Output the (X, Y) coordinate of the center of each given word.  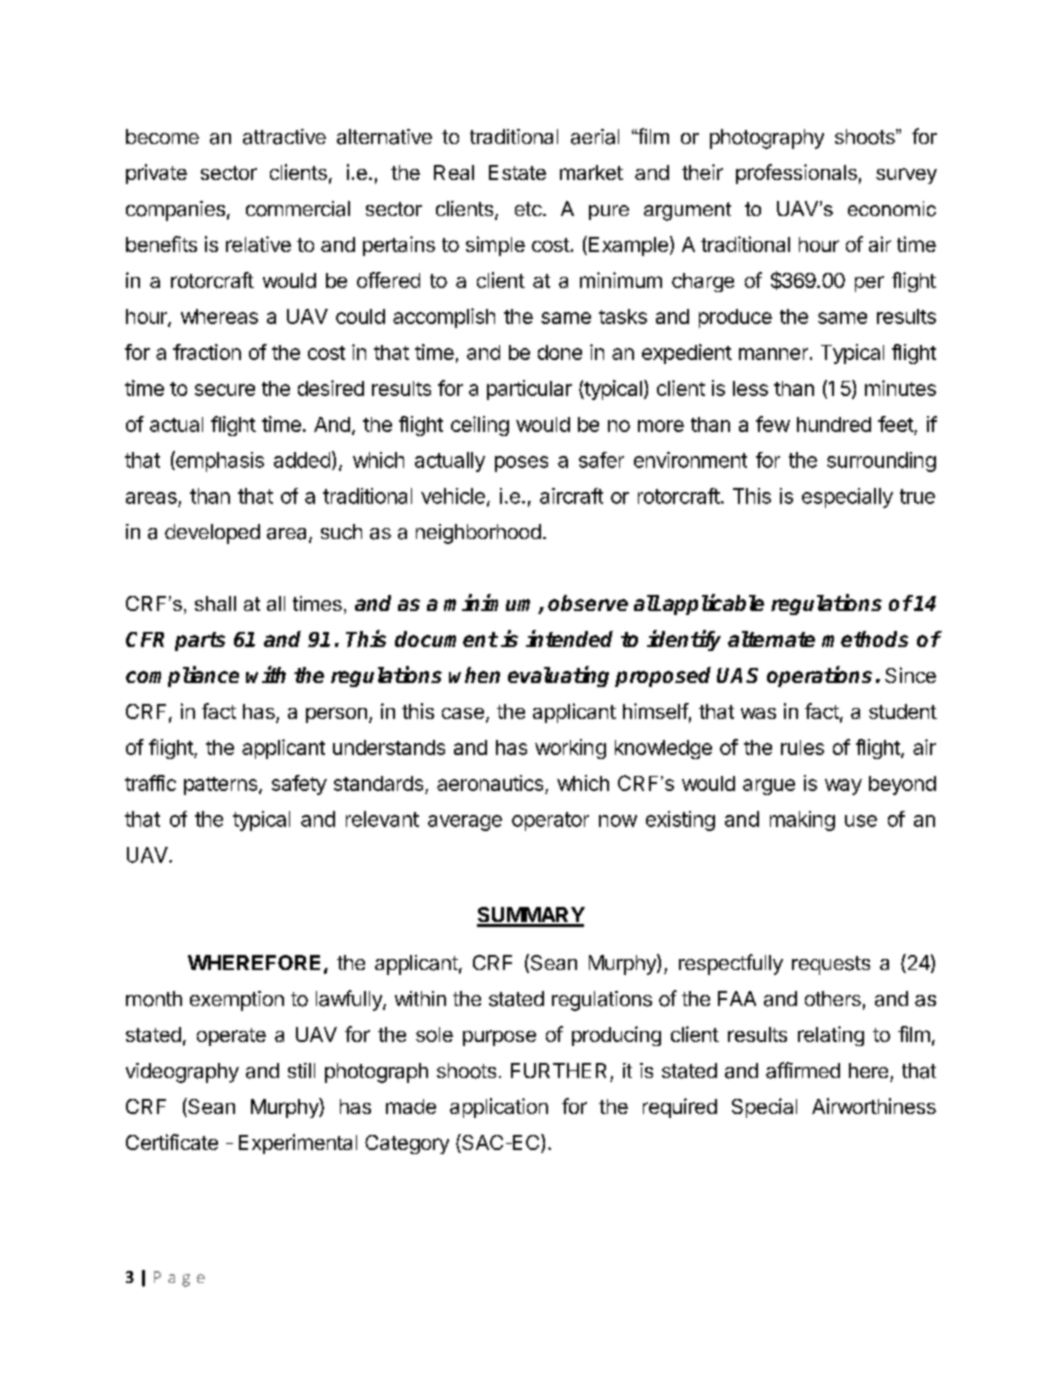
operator (550, 821)
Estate (517, 172)
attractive (284, 137)
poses (521, 464)
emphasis (219, 461)
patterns (222, 786)
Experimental (298, 1144)
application (499, 1108)
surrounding (881, 462)
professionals (796, 174)
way (843, 787)
